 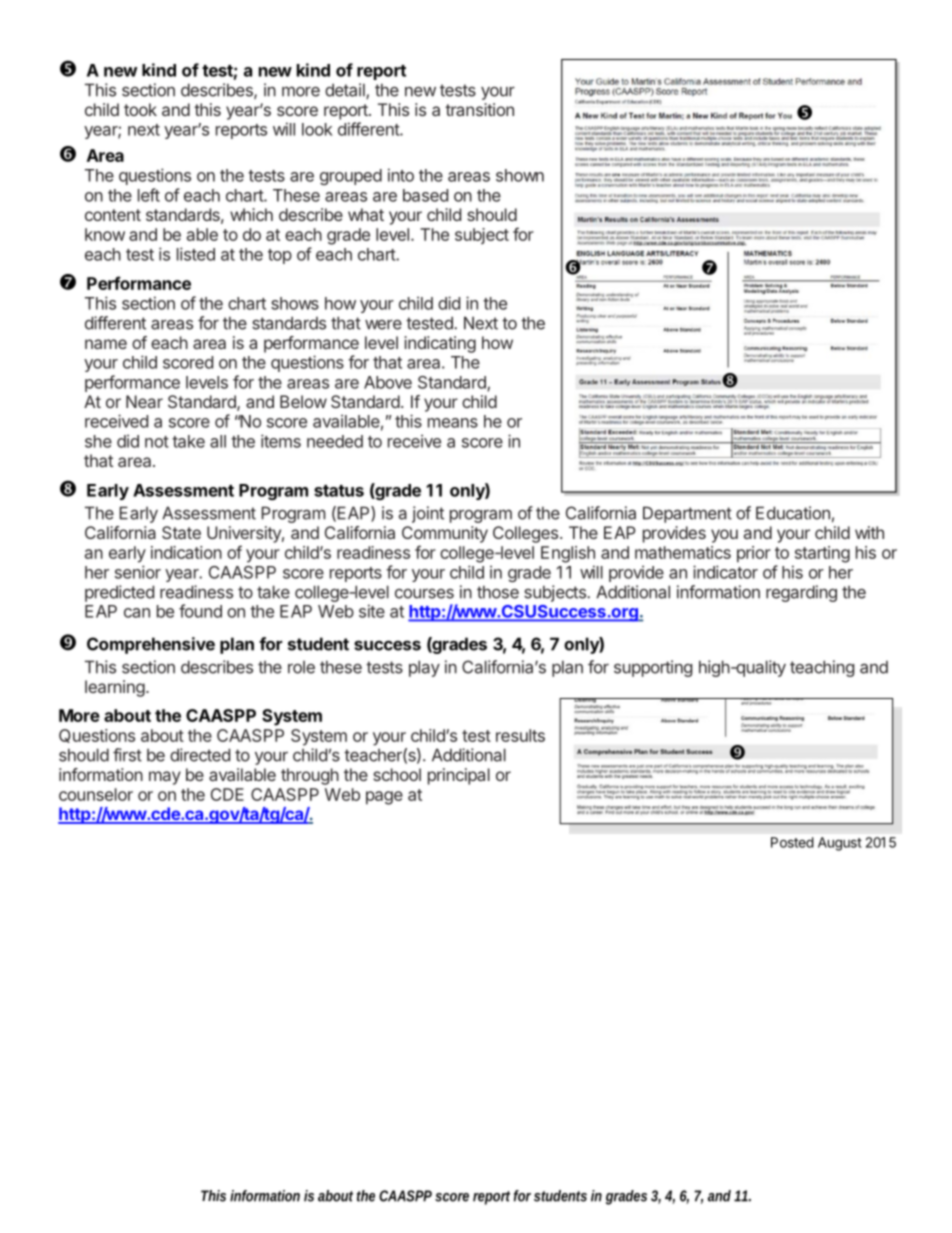 I want to click on principal, so click(x=459, y=776).
